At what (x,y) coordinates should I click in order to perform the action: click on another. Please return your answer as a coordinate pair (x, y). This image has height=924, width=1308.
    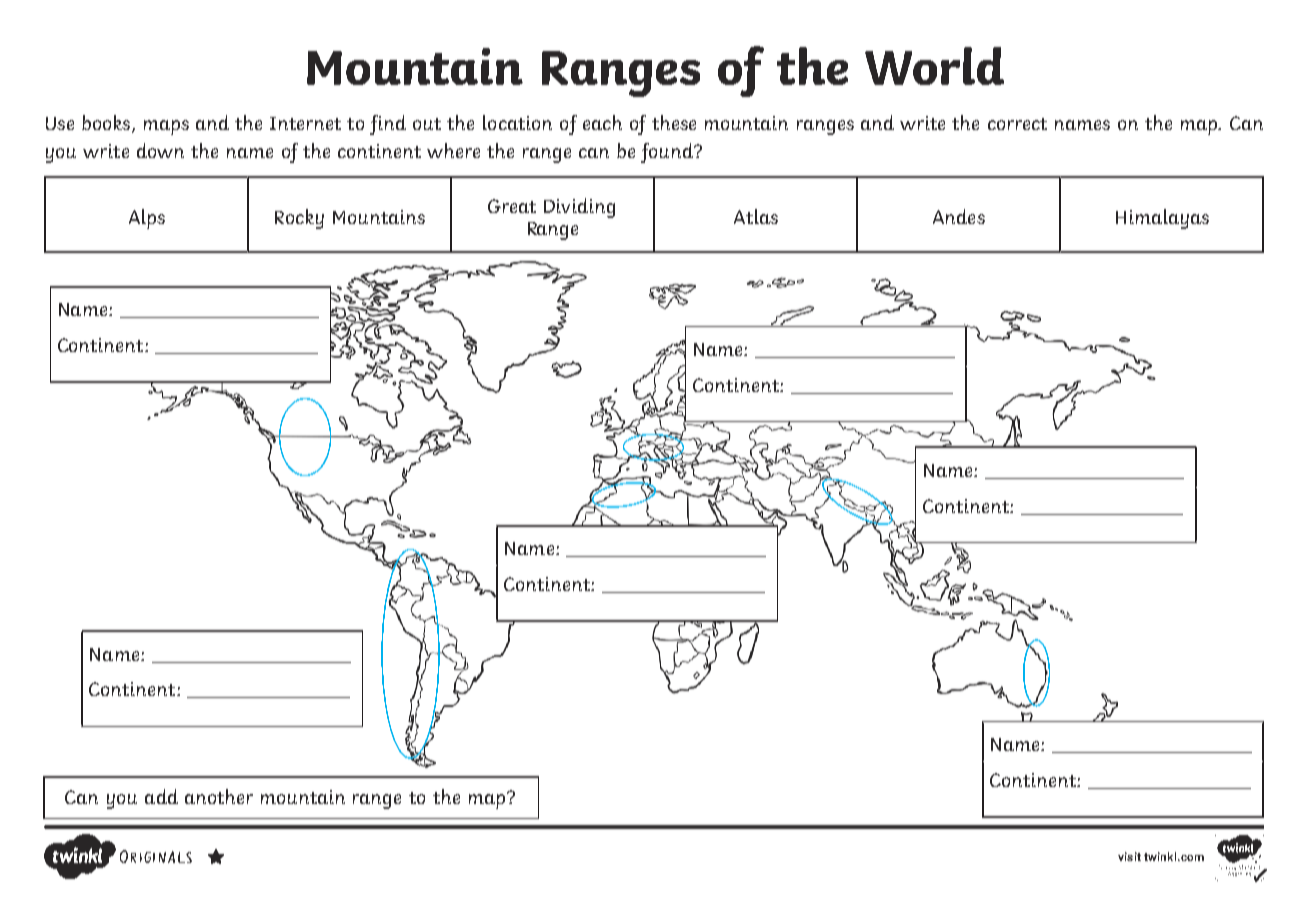
    Looking at the image, I should click on (219, 796).
